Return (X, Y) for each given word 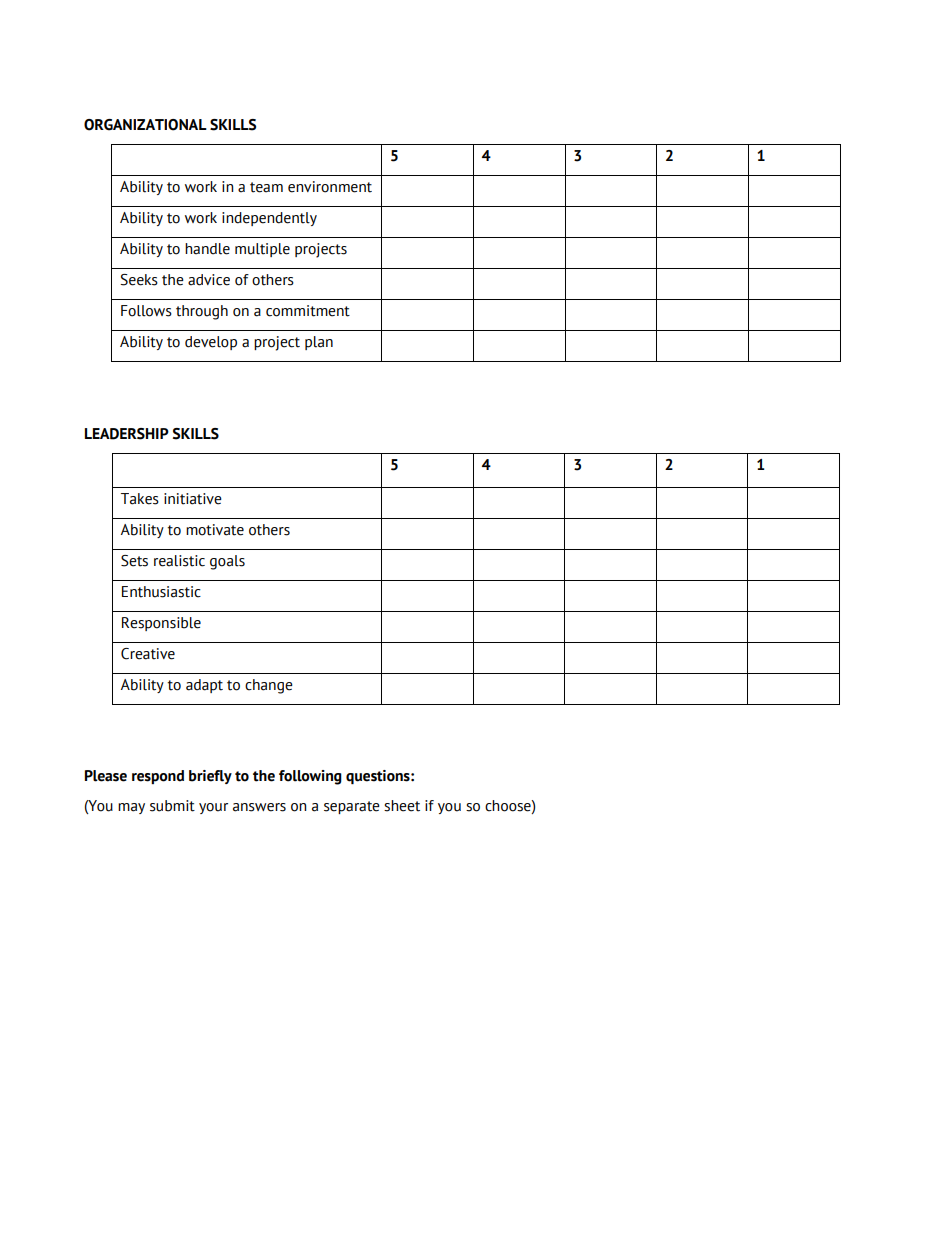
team (266, 187)
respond (158, 777)
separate (352, 807)
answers (259, 807)
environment (330, 187)
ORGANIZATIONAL (145, 125)
